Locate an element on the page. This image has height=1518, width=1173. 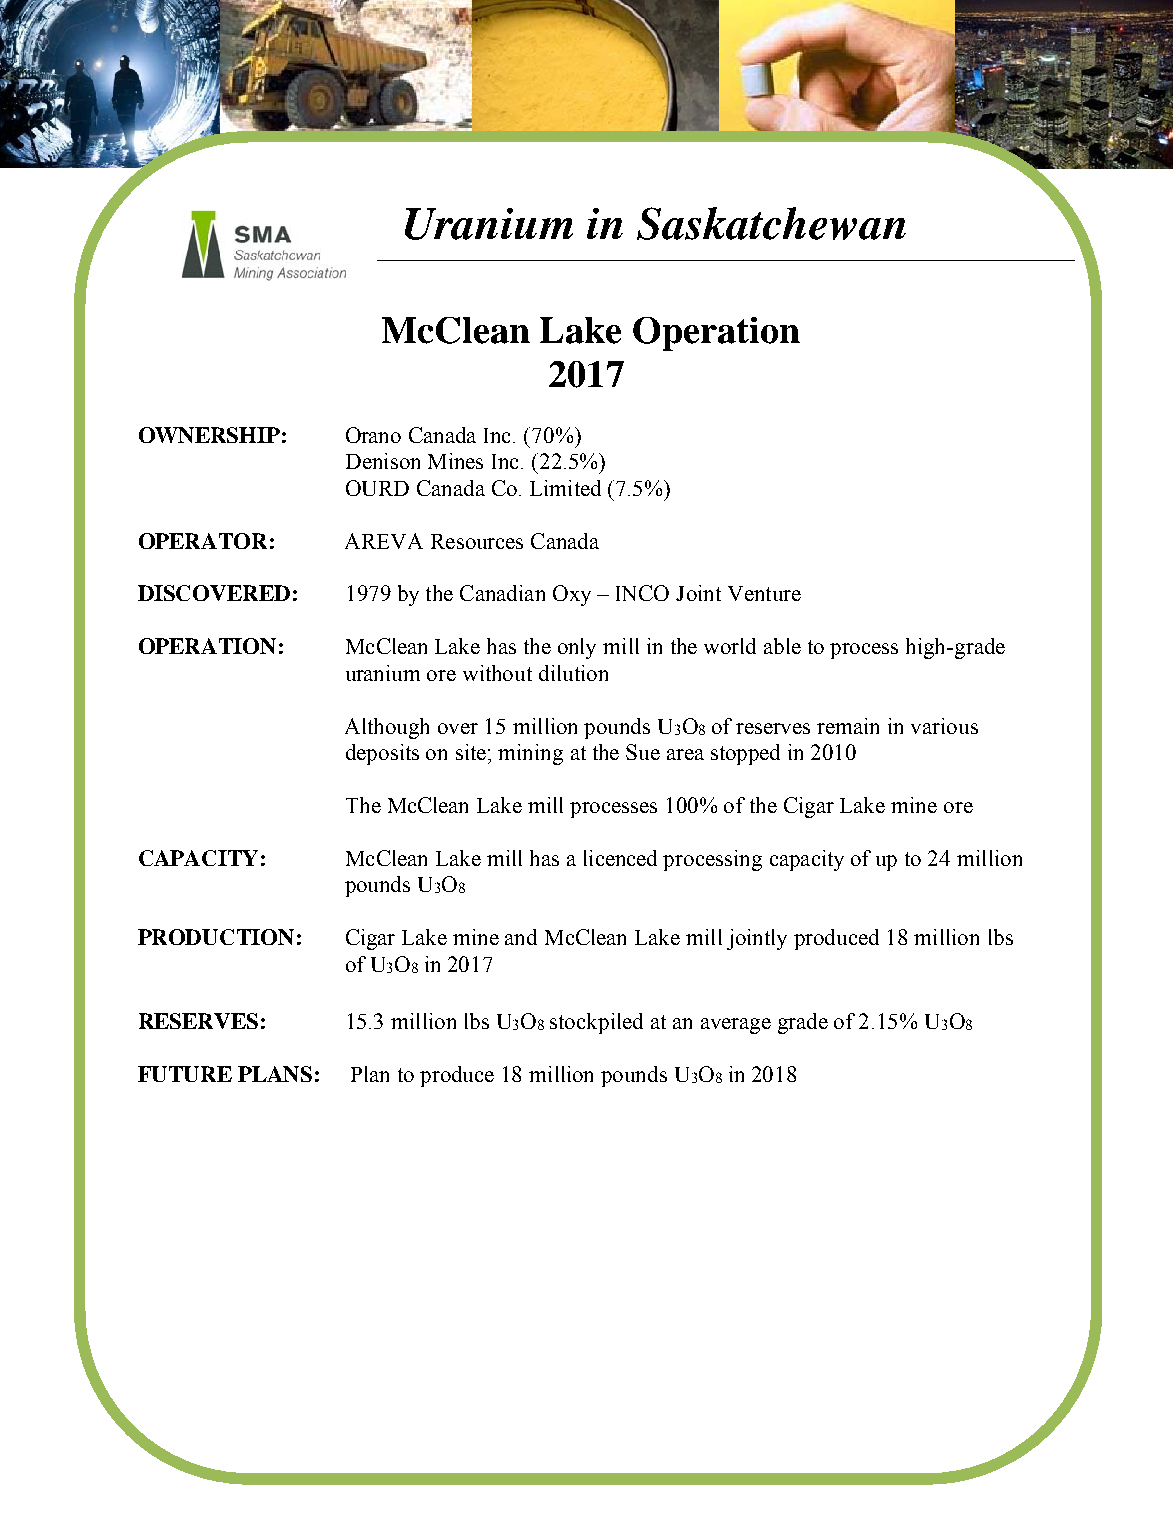
Although is located at coordinates (387, 728).
